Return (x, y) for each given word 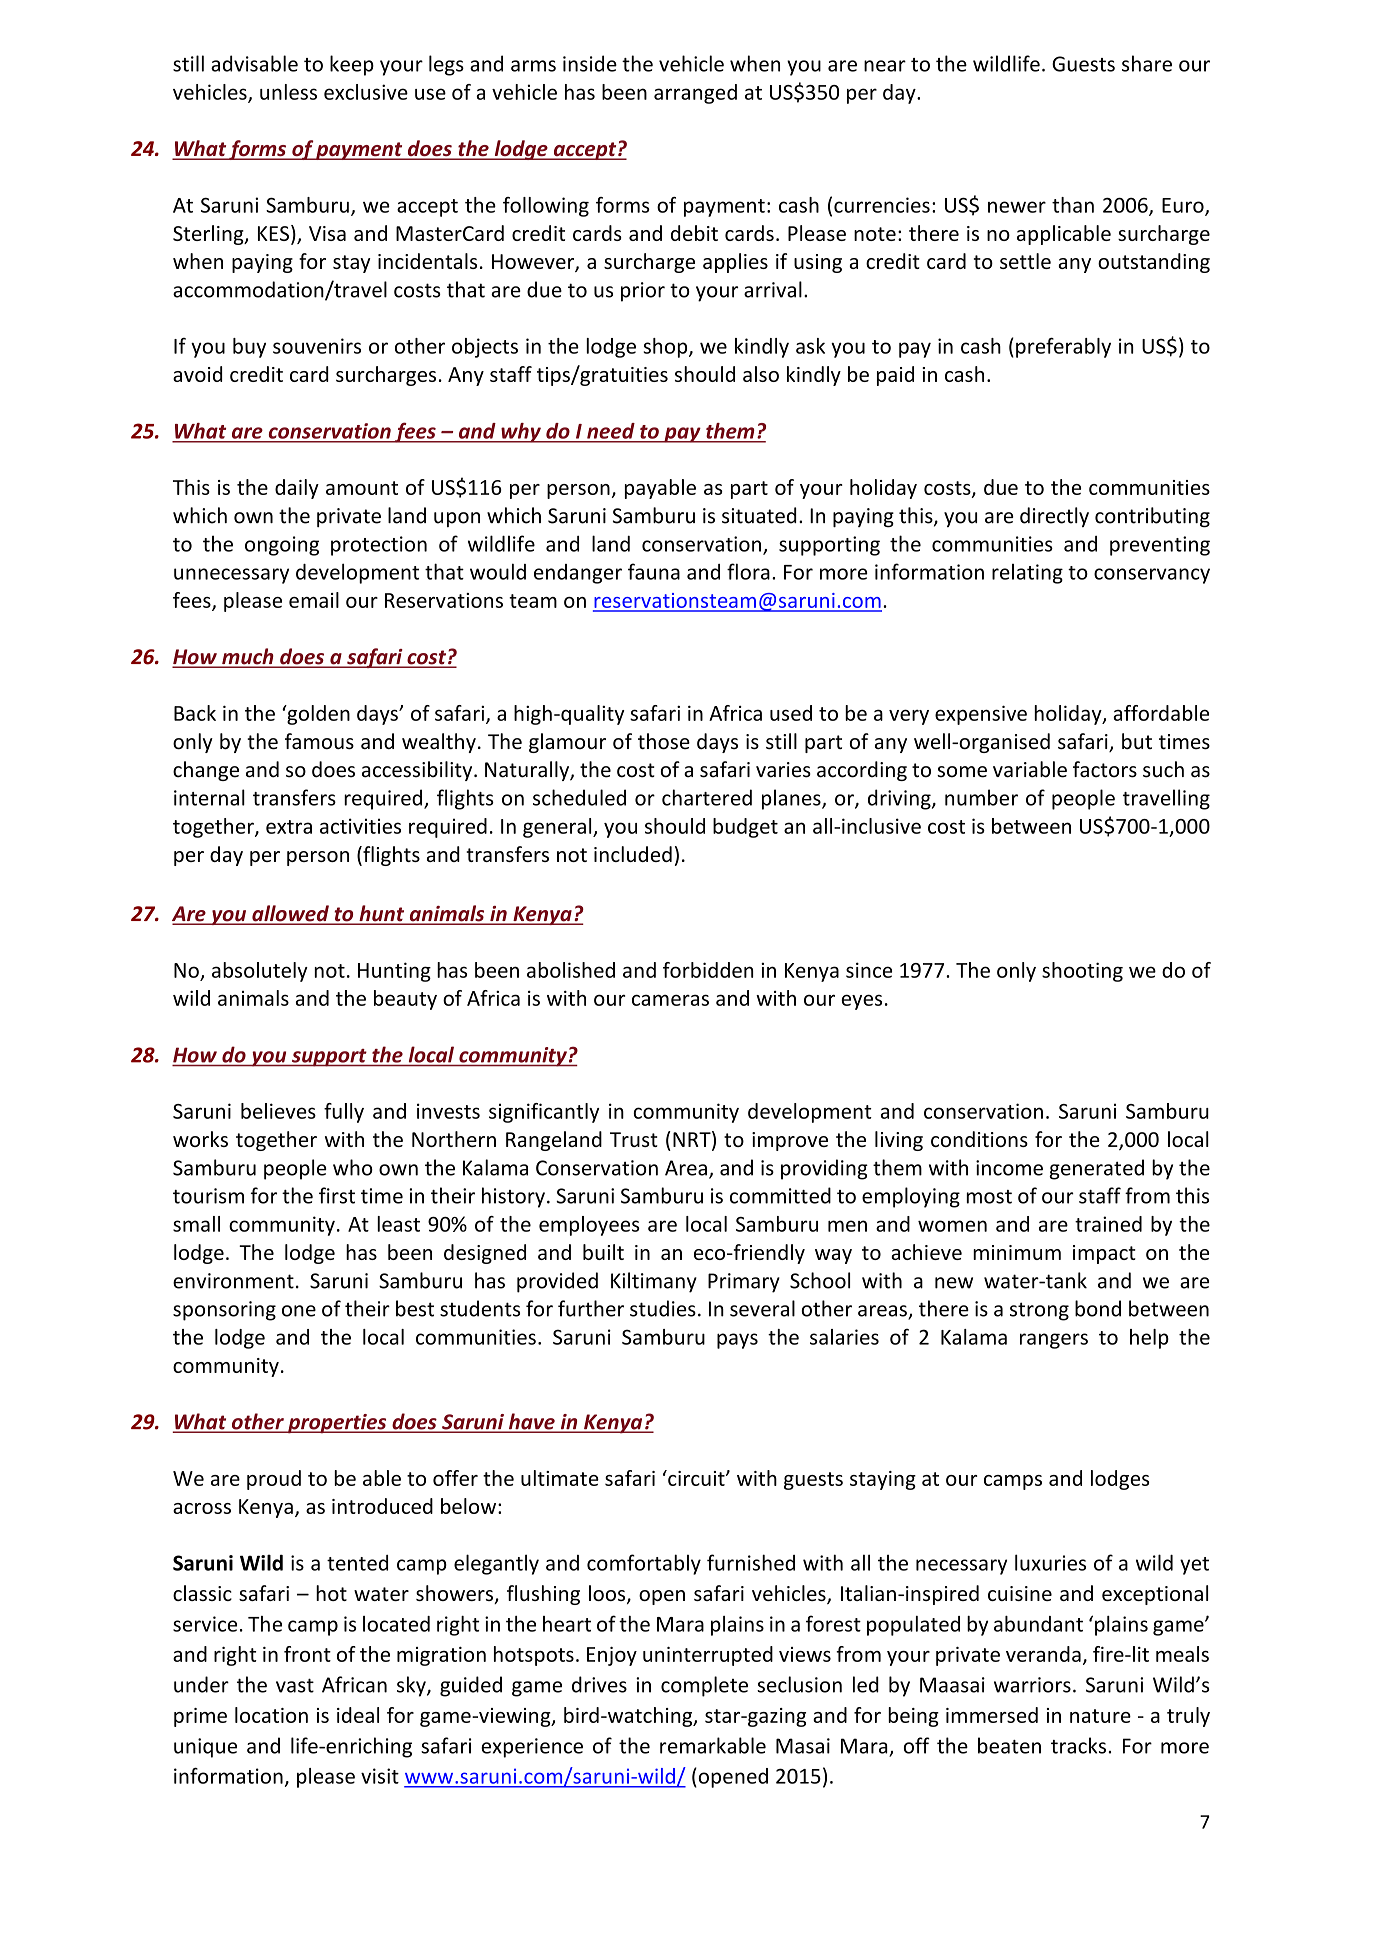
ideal (358, 1715)
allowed (290, 914)
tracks (1078, 1745)
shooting (1082, 972)
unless (288, 92)
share (1147, 63)
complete (704, 1686)
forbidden (708, 970)
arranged (695, 94)
